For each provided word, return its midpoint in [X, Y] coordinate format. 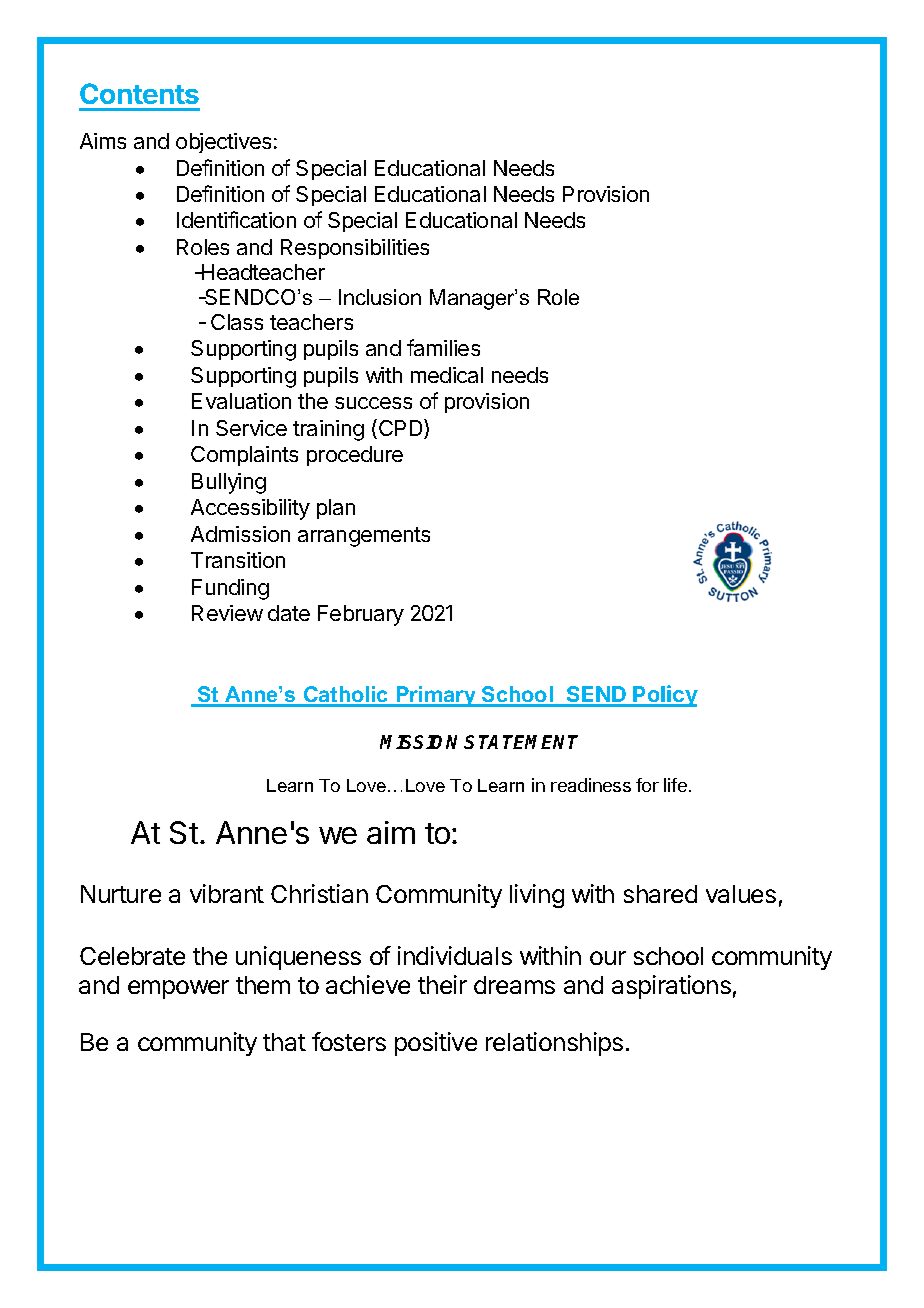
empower [178, 989]
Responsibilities [355, 249]
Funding [230, 589]
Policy [665, 696]
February [361, 615]
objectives [223, 143]
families [443, 347]
